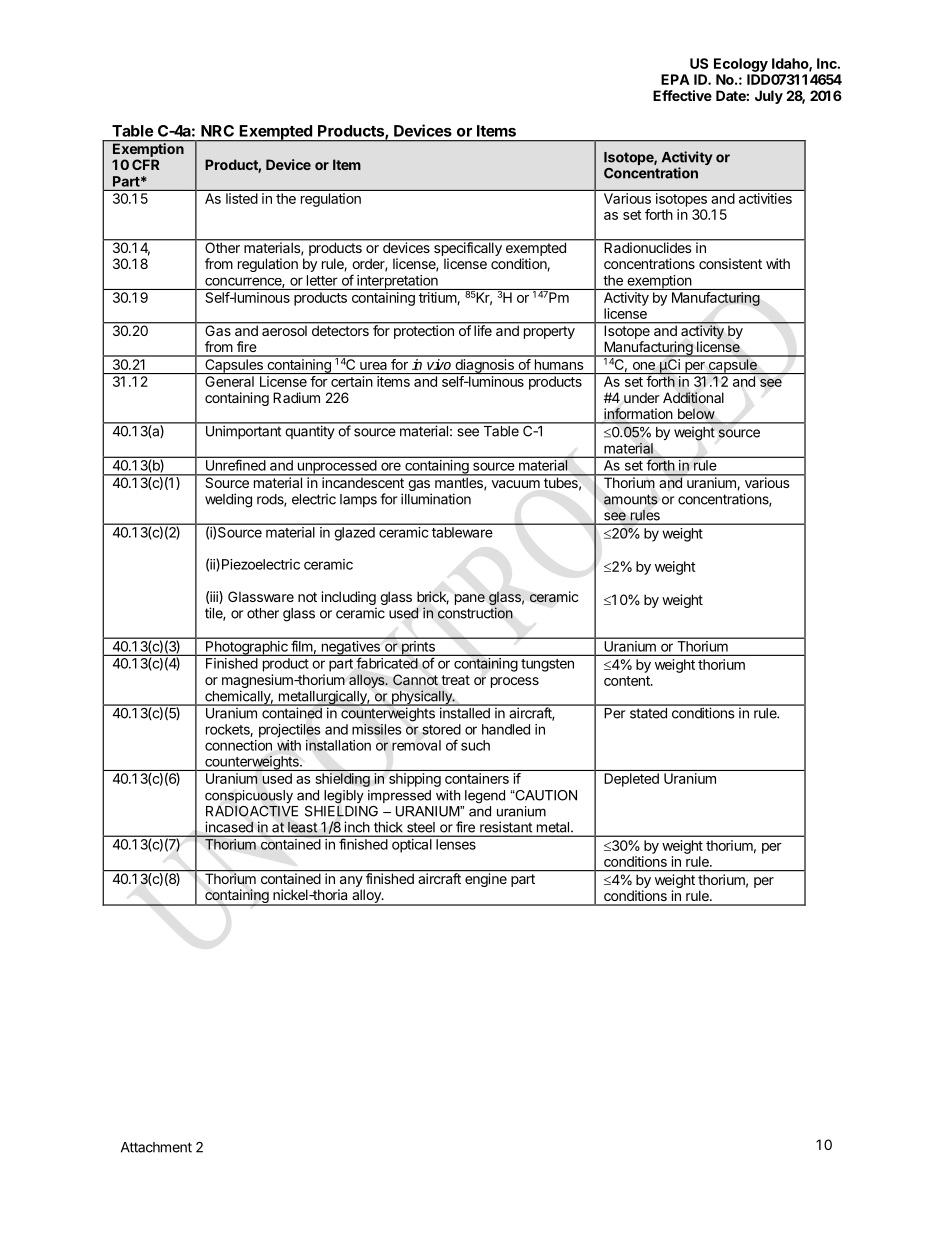  I want to click on EPA, so click(675, 79).
